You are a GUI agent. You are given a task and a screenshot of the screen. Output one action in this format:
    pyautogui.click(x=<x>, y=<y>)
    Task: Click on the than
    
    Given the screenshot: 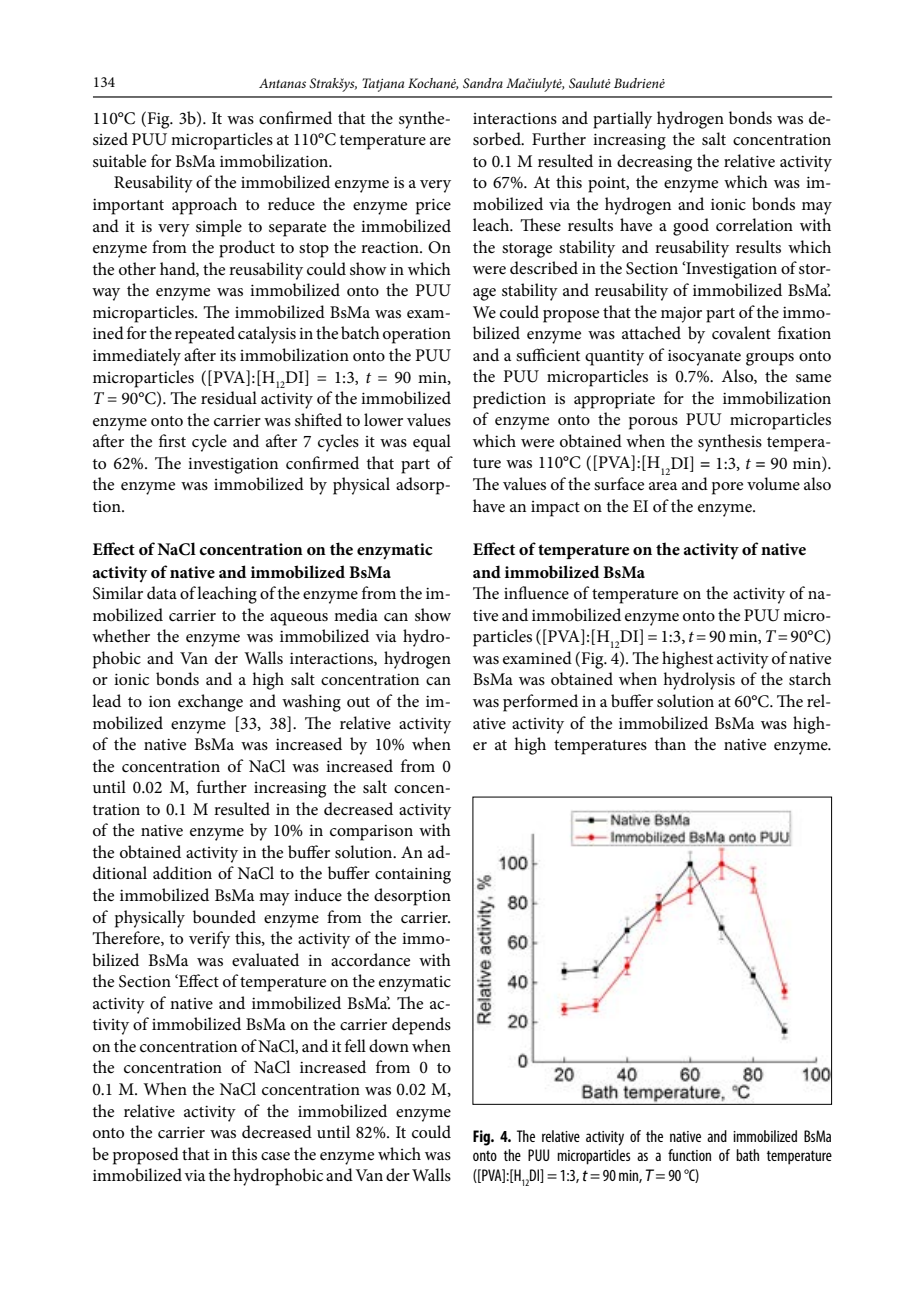 What is the action you would take?
    pyautogui.click(x=670, y=743)
